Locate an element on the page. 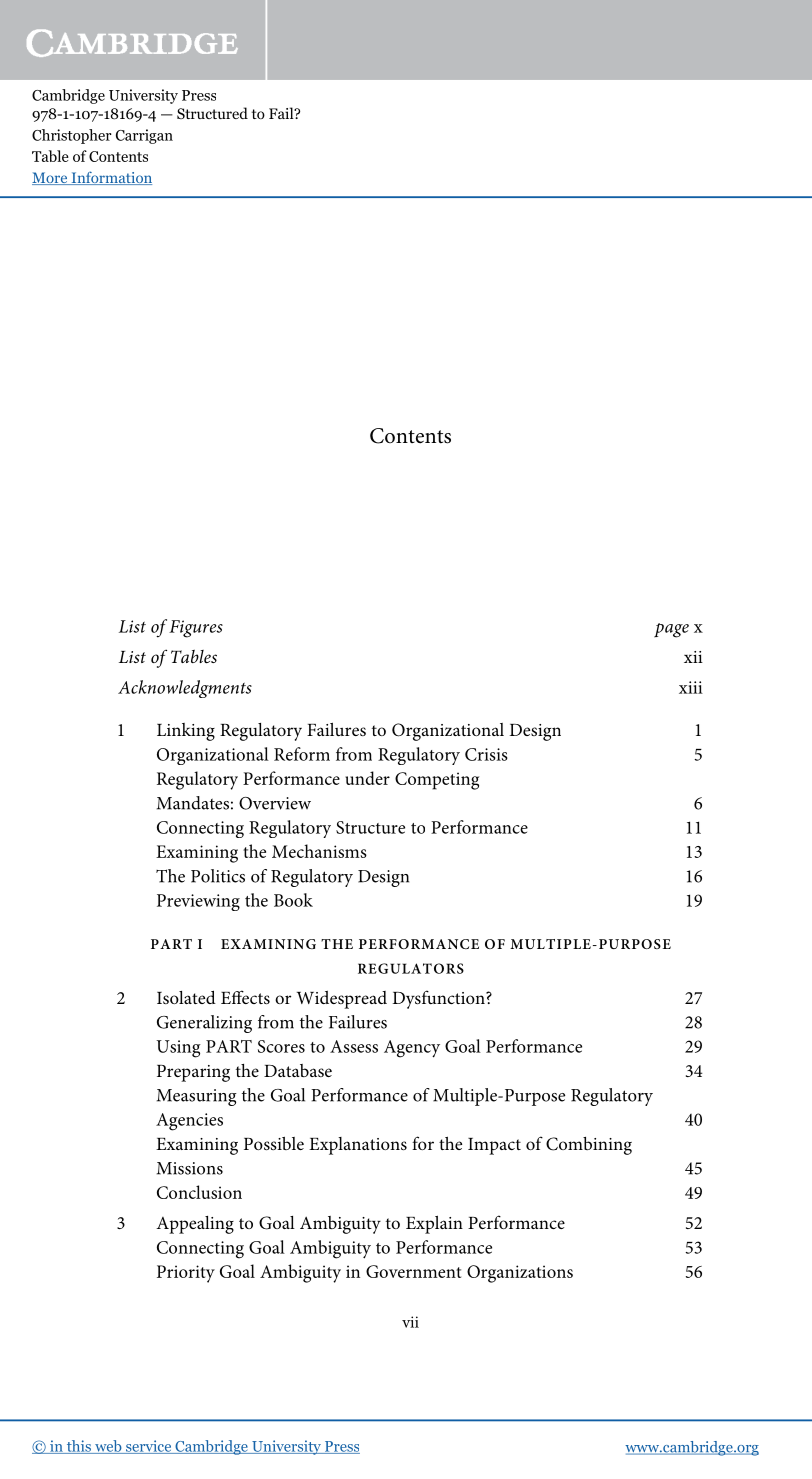  under is located at coordinates (367, 778).
